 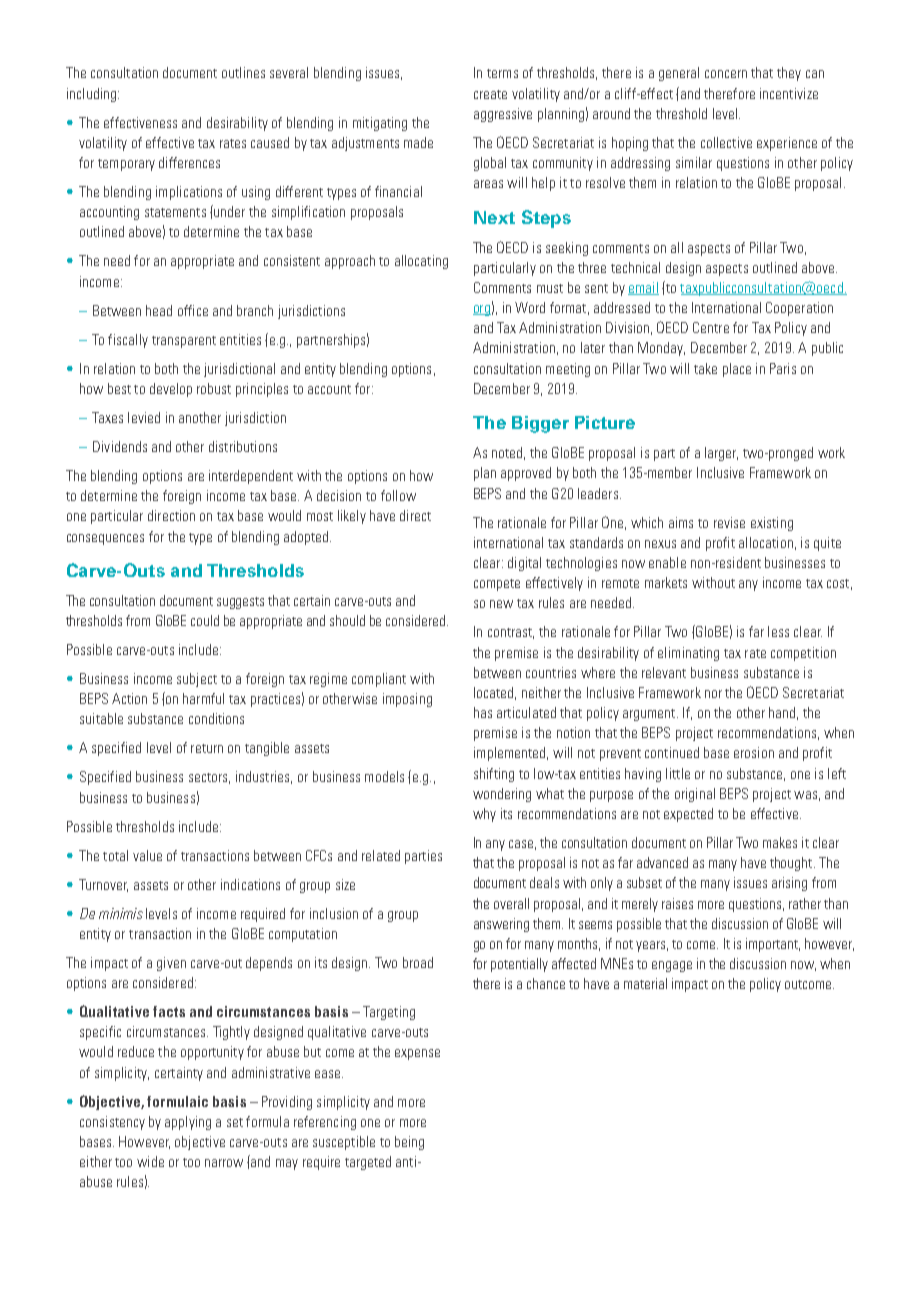 I want to click on larger, so click(x=721, y=454).
